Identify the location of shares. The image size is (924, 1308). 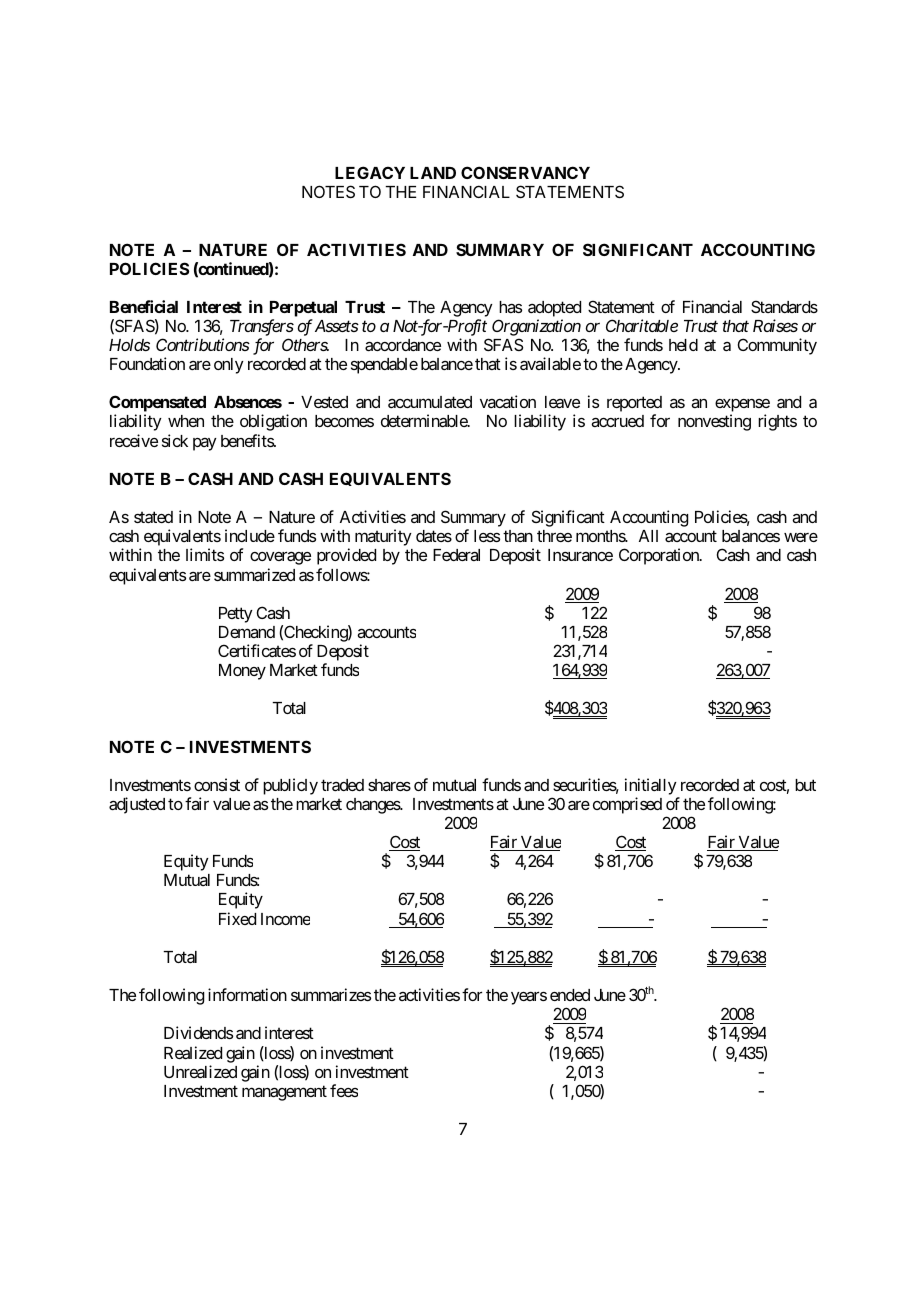
(389, 785).
